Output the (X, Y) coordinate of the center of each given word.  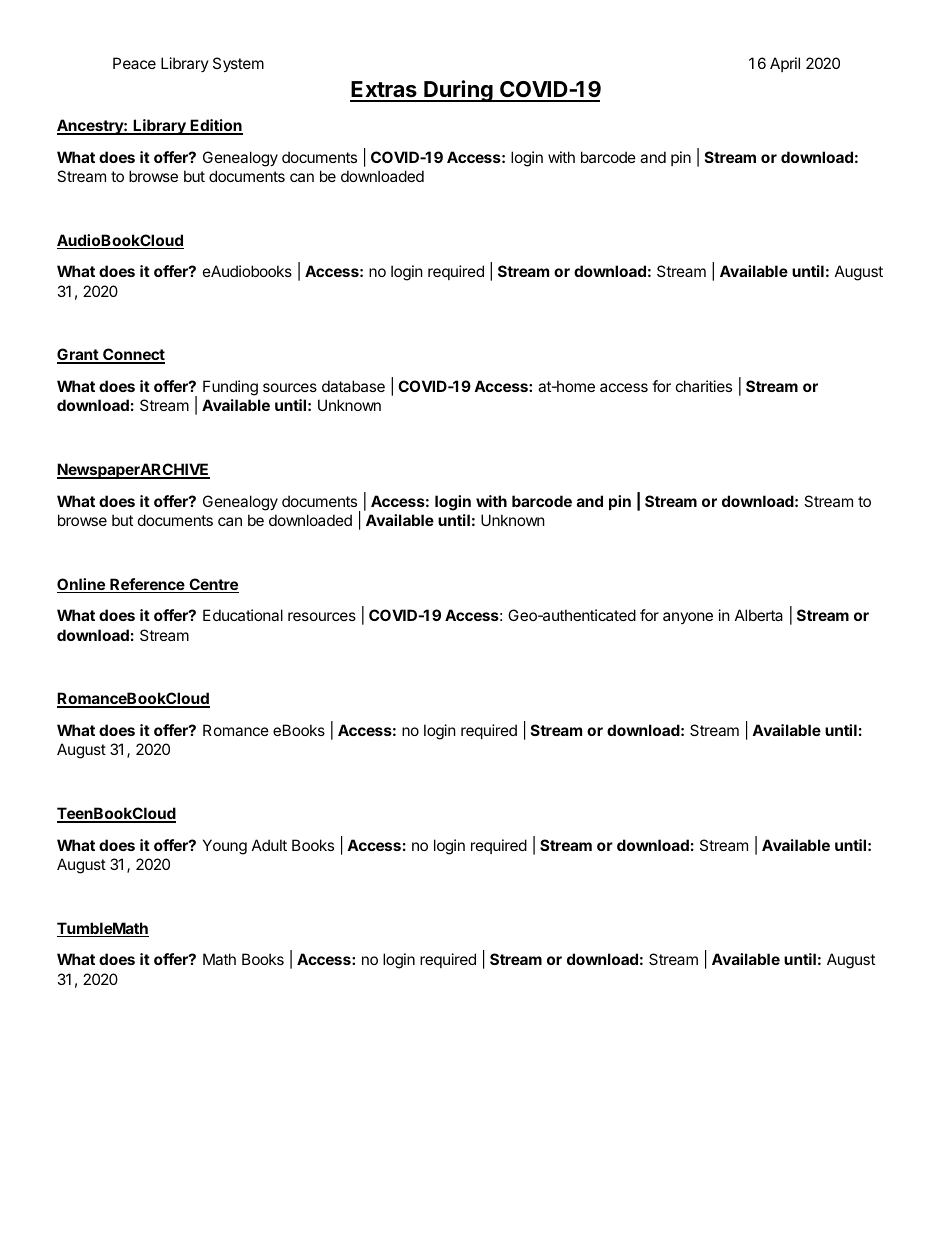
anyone (688, 618)
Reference (147, 585)
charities (704, 386)
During (458, 91)
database (353, 386)
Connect (133, 355)
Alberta (759, 615)
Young (225, 847)
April (785, 64)
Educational (243, 615)
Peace (134, 63)
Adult (269, 845)
